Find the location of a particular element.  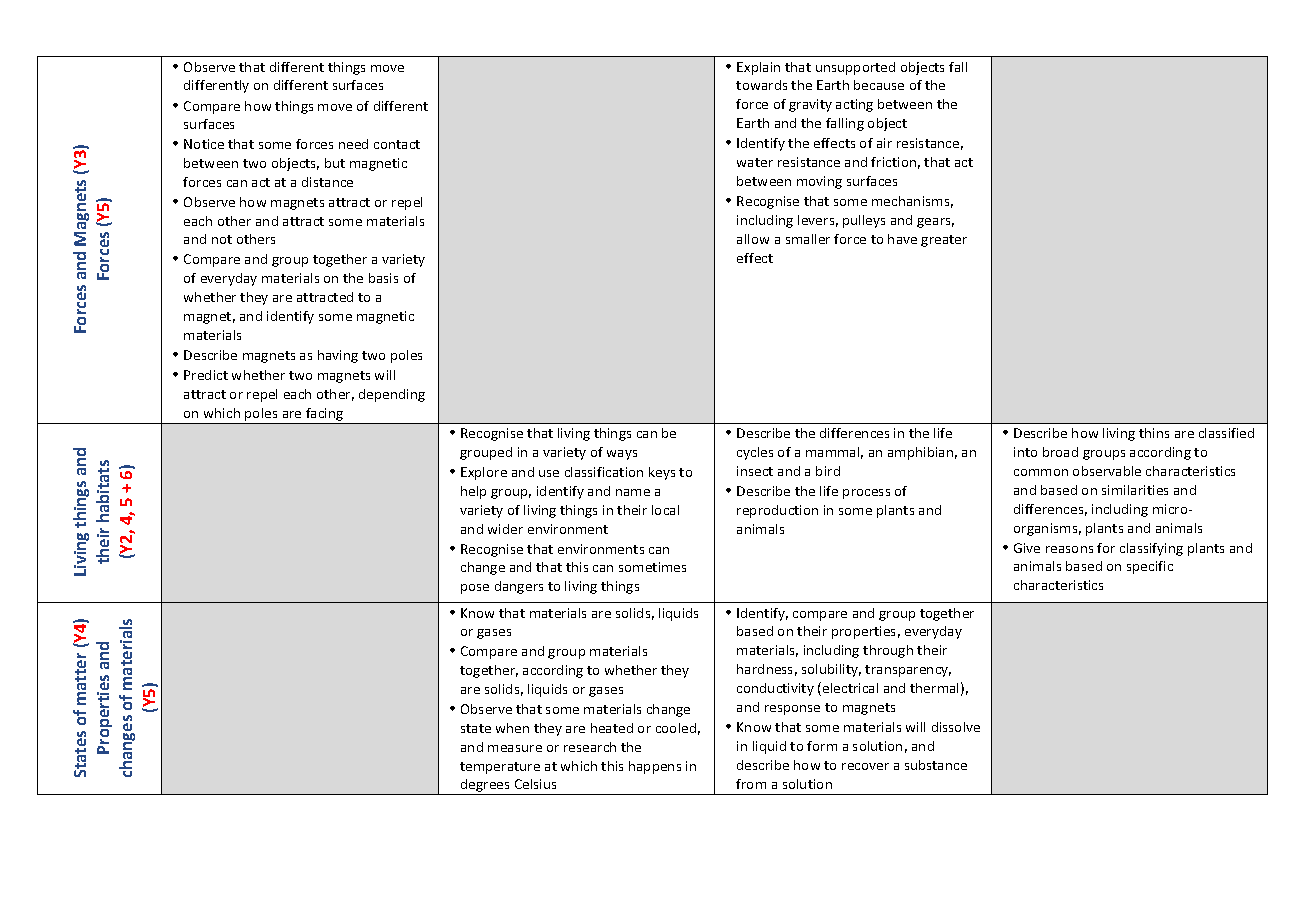

need is located at coordinates (353, 144).
